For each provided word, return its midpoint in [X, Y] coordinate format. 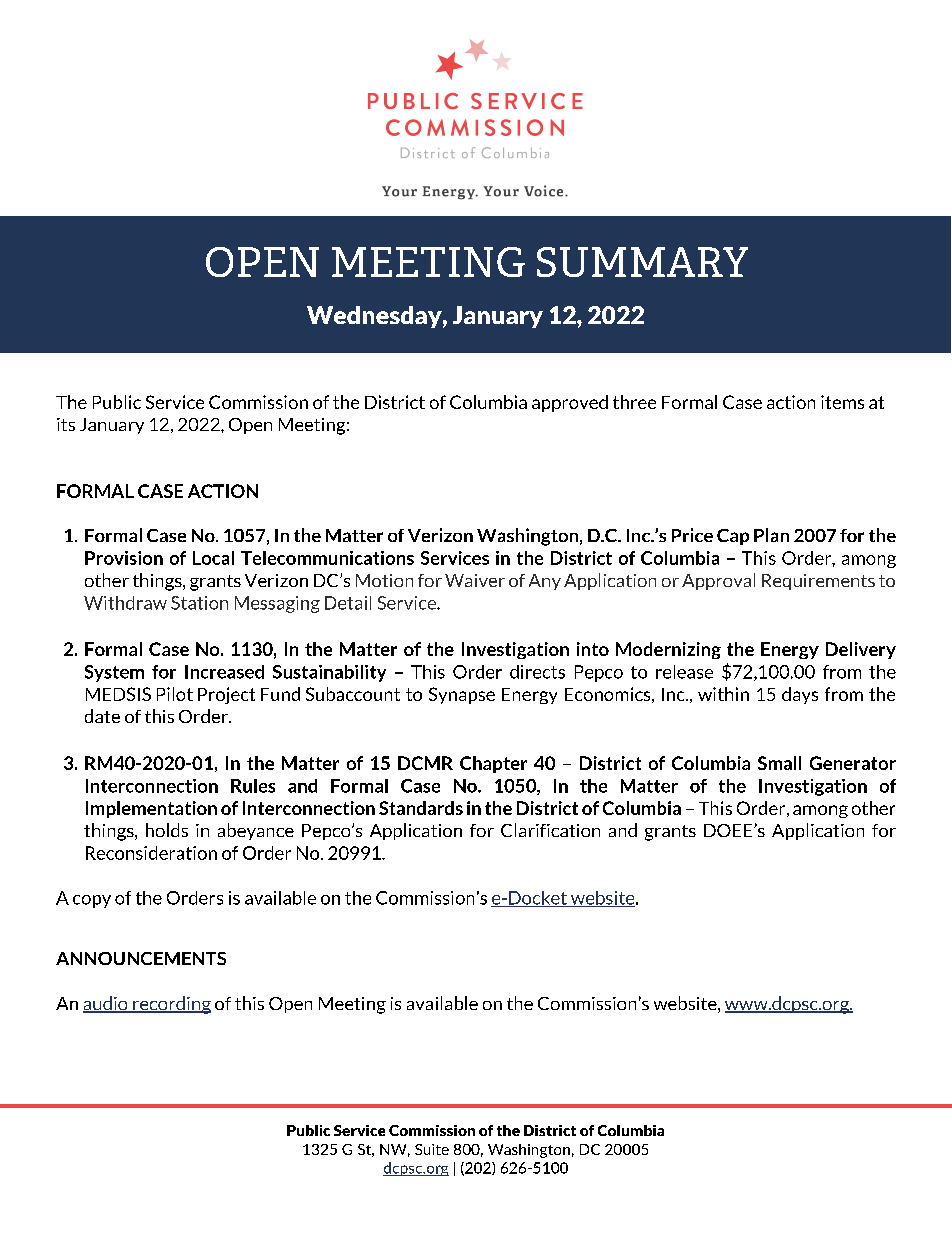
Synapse [462, 695]
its [66, 424]
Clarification [550, 830]
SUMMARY [642, 262]
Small [779, 763]
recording [171, 1005]
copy [92, 901]
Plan [771, 535]
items [842, 402]
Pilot [175, 694]
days [800, 695]
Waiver [475, 580]
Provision [124, 558]
